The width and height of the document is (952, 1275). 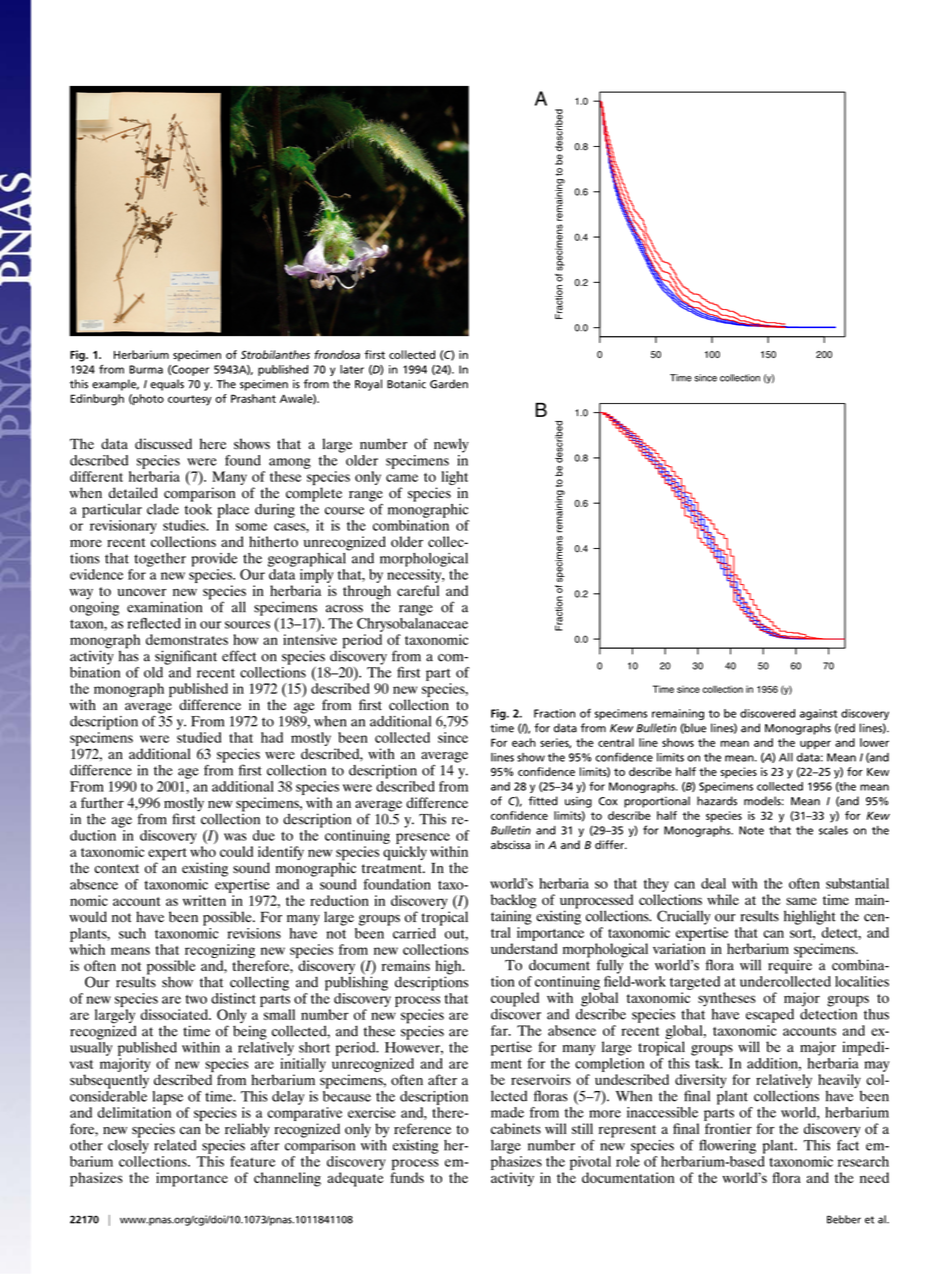 I want to click on related, so click(x=175, y=1145).
